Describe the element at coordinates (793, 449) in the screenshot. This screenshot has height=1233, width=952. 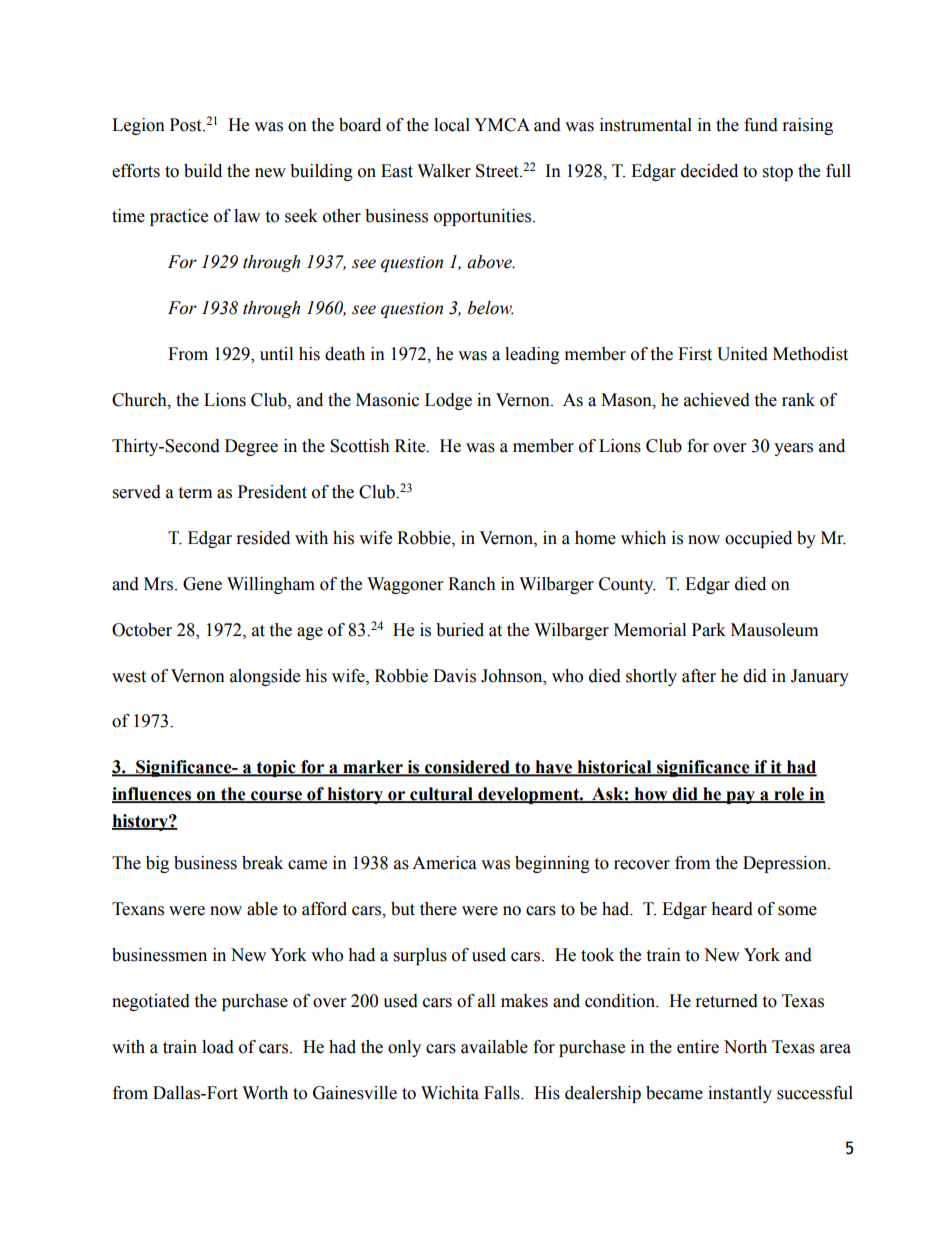
I see `years` at that location.
